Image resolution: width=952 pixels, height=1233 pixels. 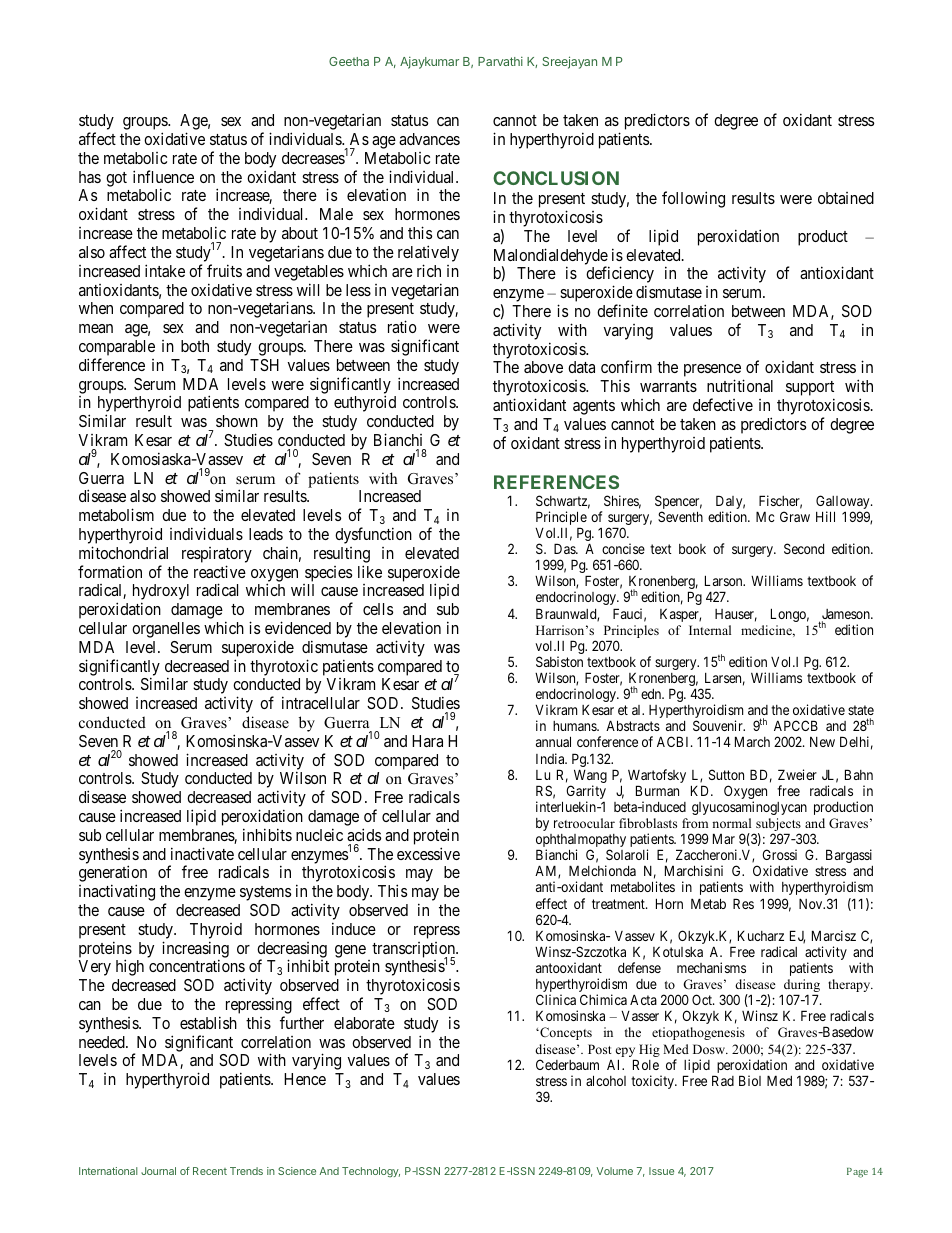 I want to click on above, so click(x=543, y=367).
